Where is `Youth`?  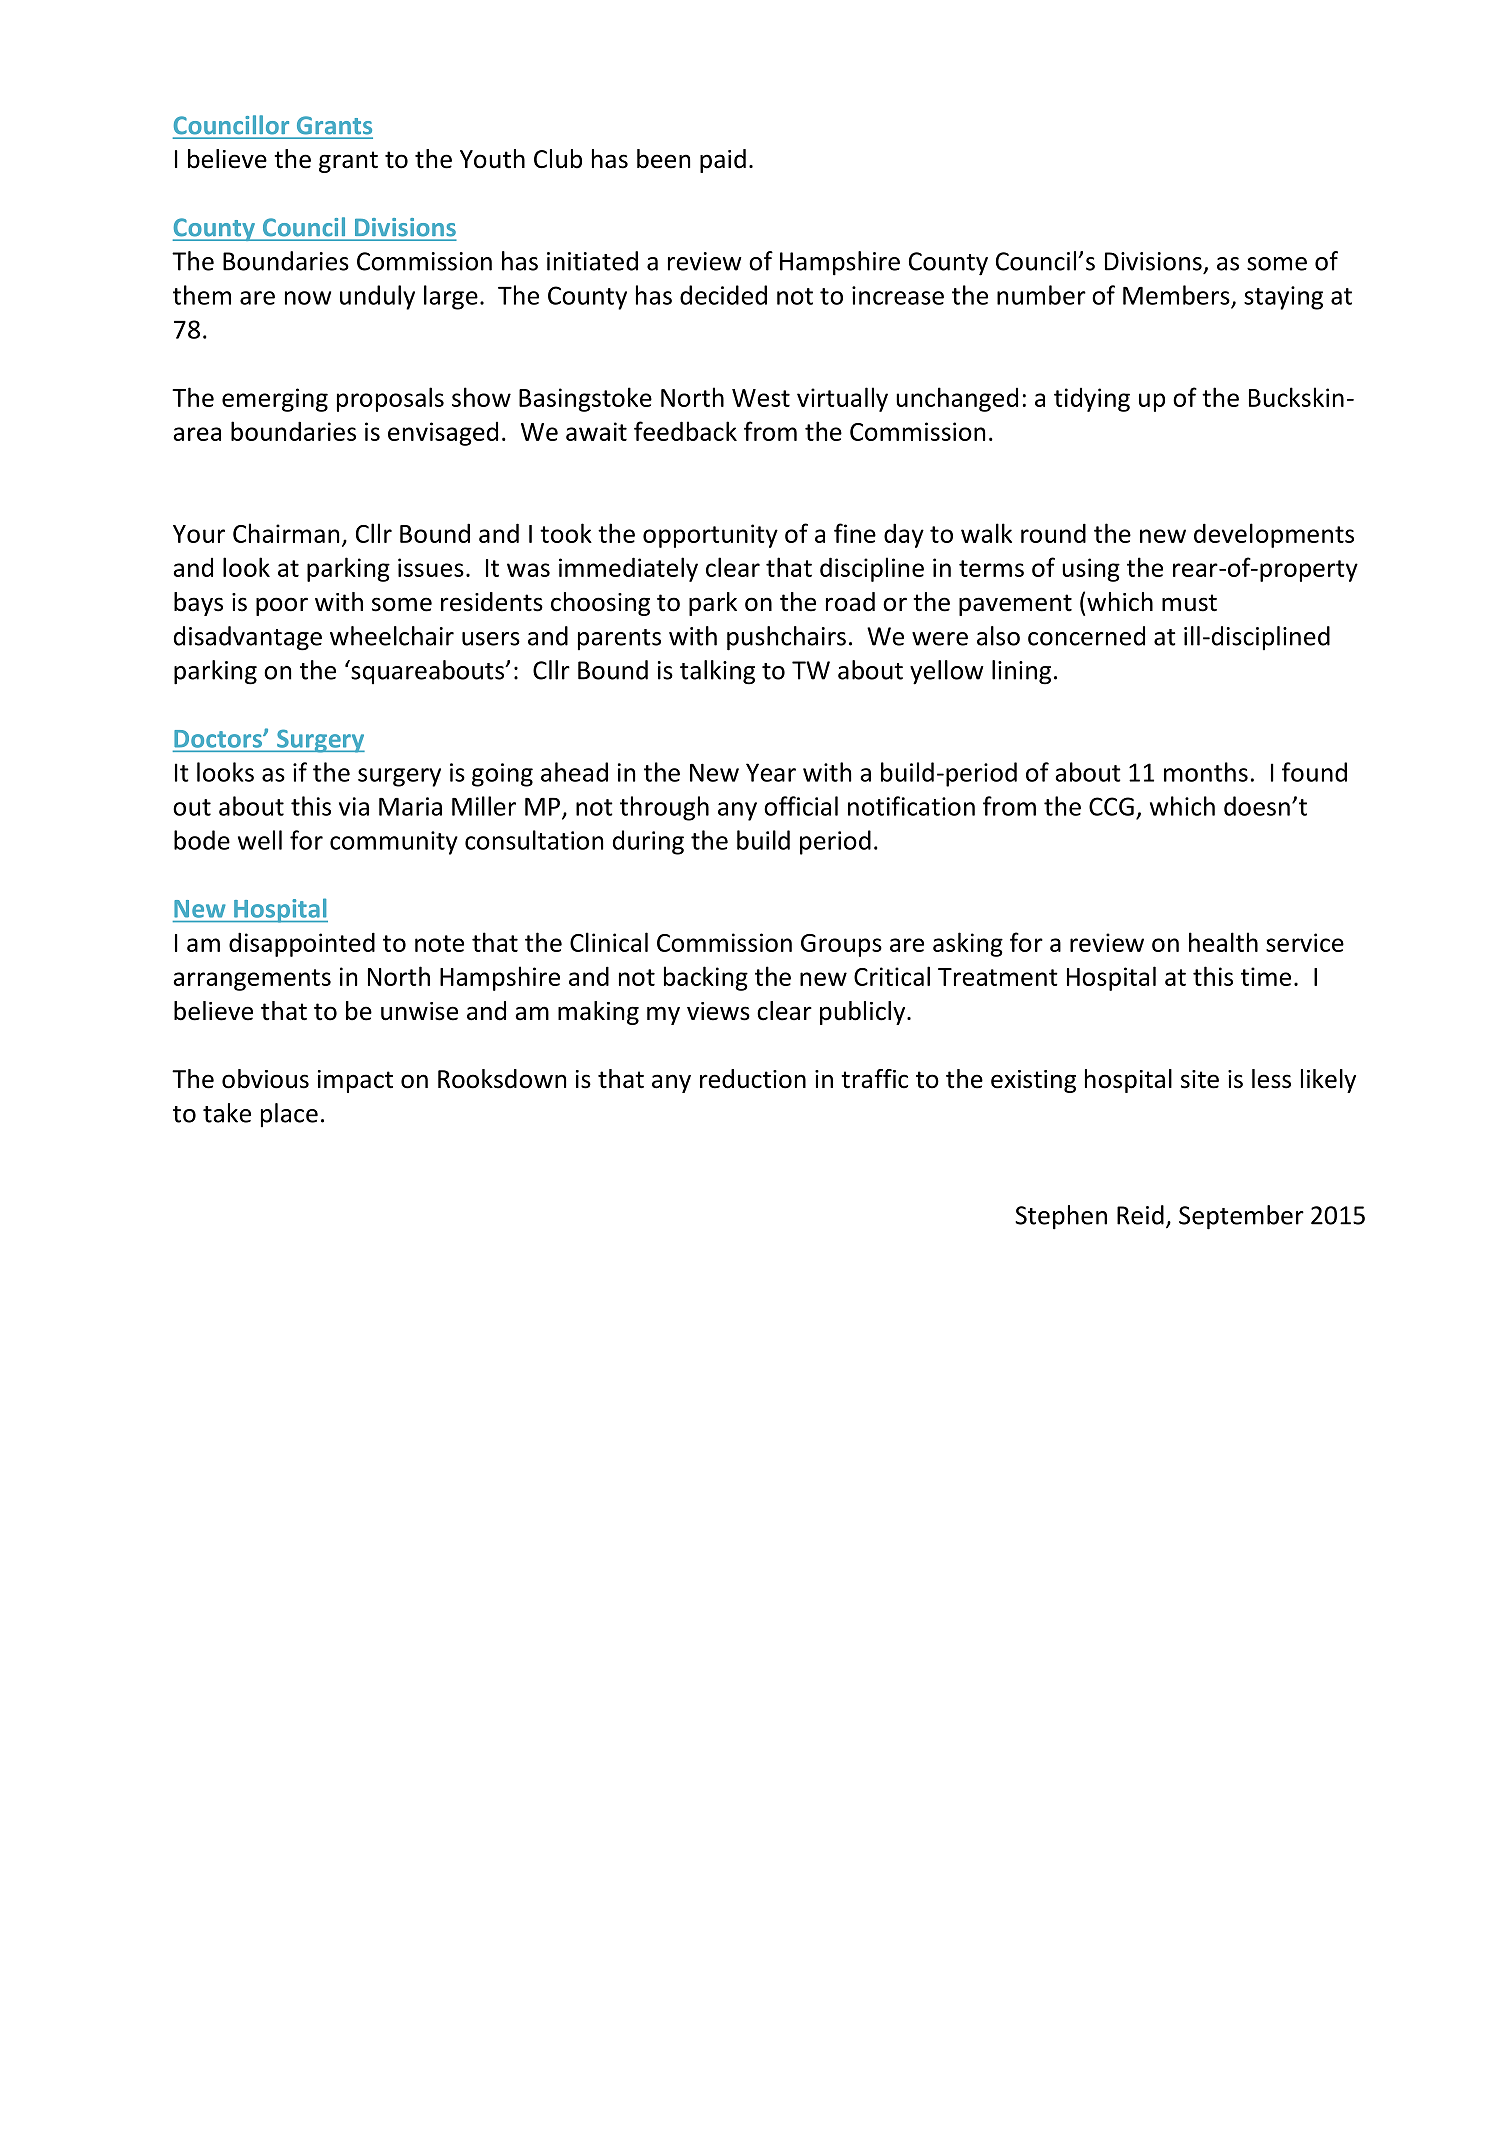
Youth is located at coordinates (492, 159).
